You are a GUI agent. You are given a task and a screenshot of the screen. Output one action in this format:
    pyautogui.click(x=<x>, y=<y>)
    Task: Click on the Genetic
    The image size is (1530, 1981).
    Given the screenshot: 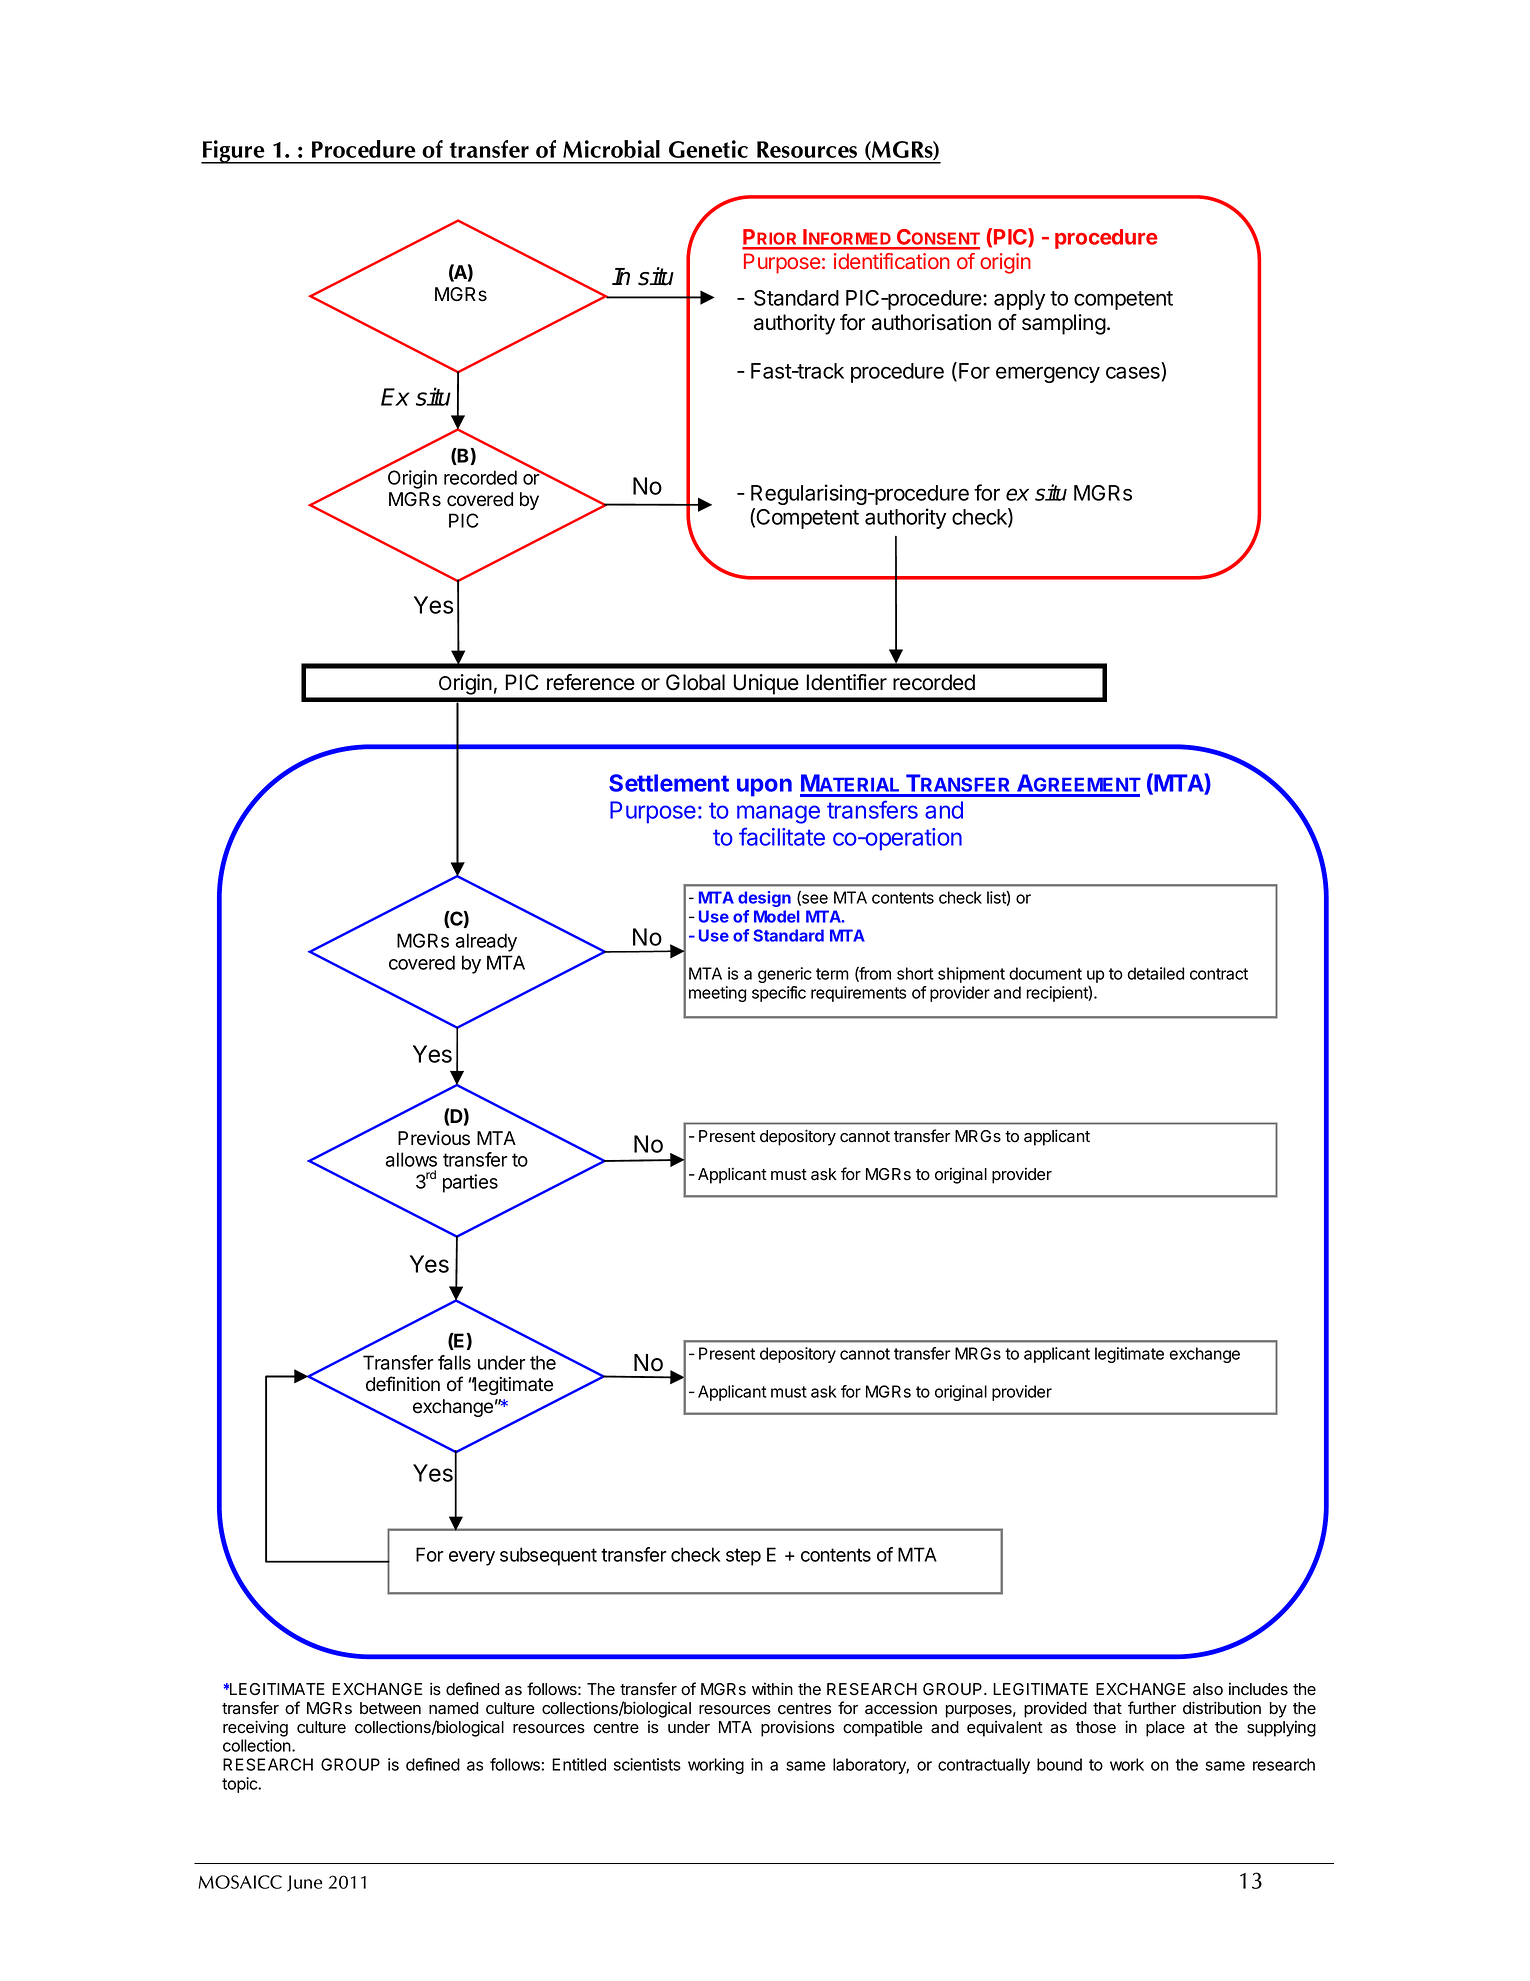 What is the action you would take?
    pyautogui.click(x=708, y=149)
